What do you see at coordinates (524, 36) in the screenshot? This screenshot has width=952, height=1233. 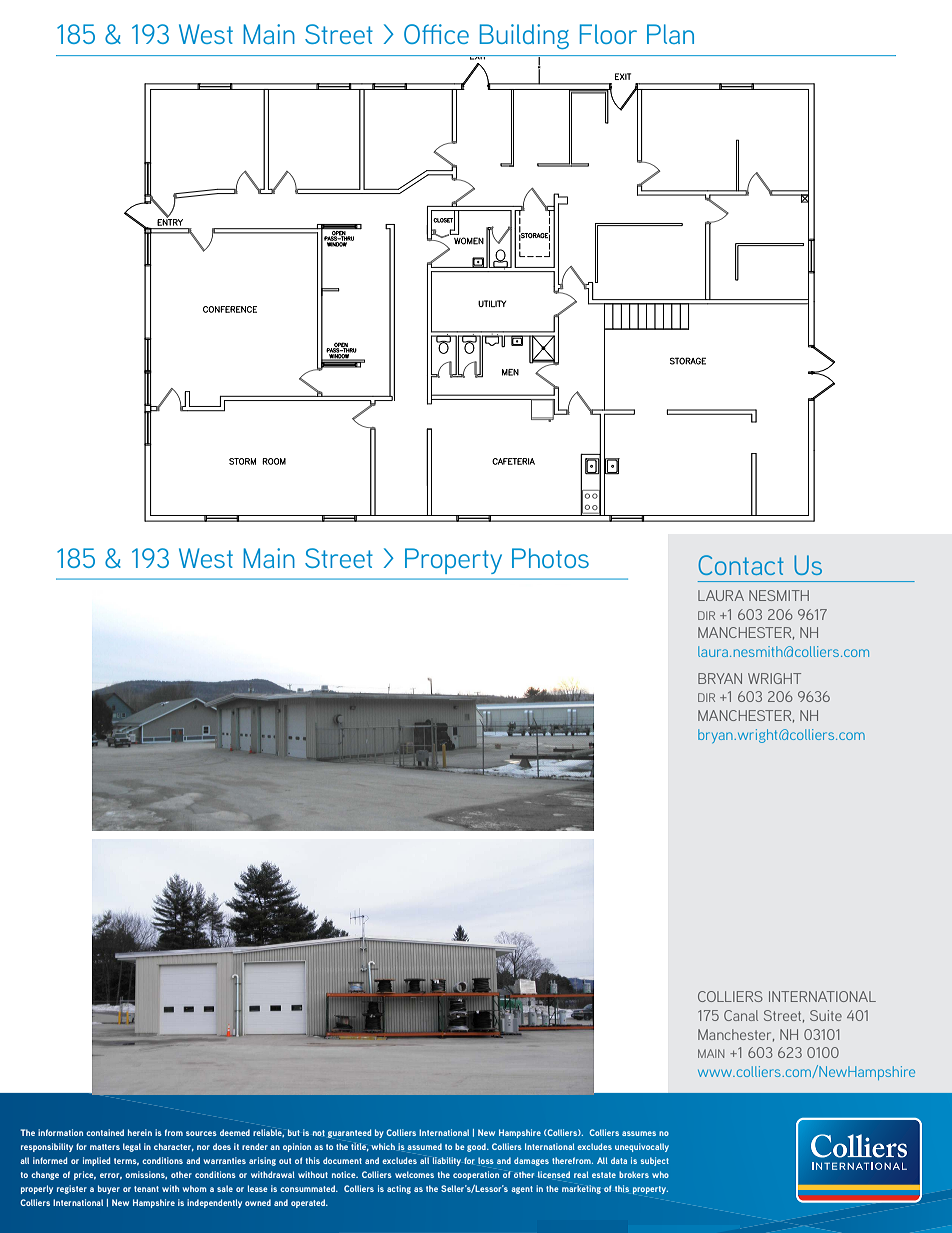 I see `Building` at bounding box center [524, 36].
